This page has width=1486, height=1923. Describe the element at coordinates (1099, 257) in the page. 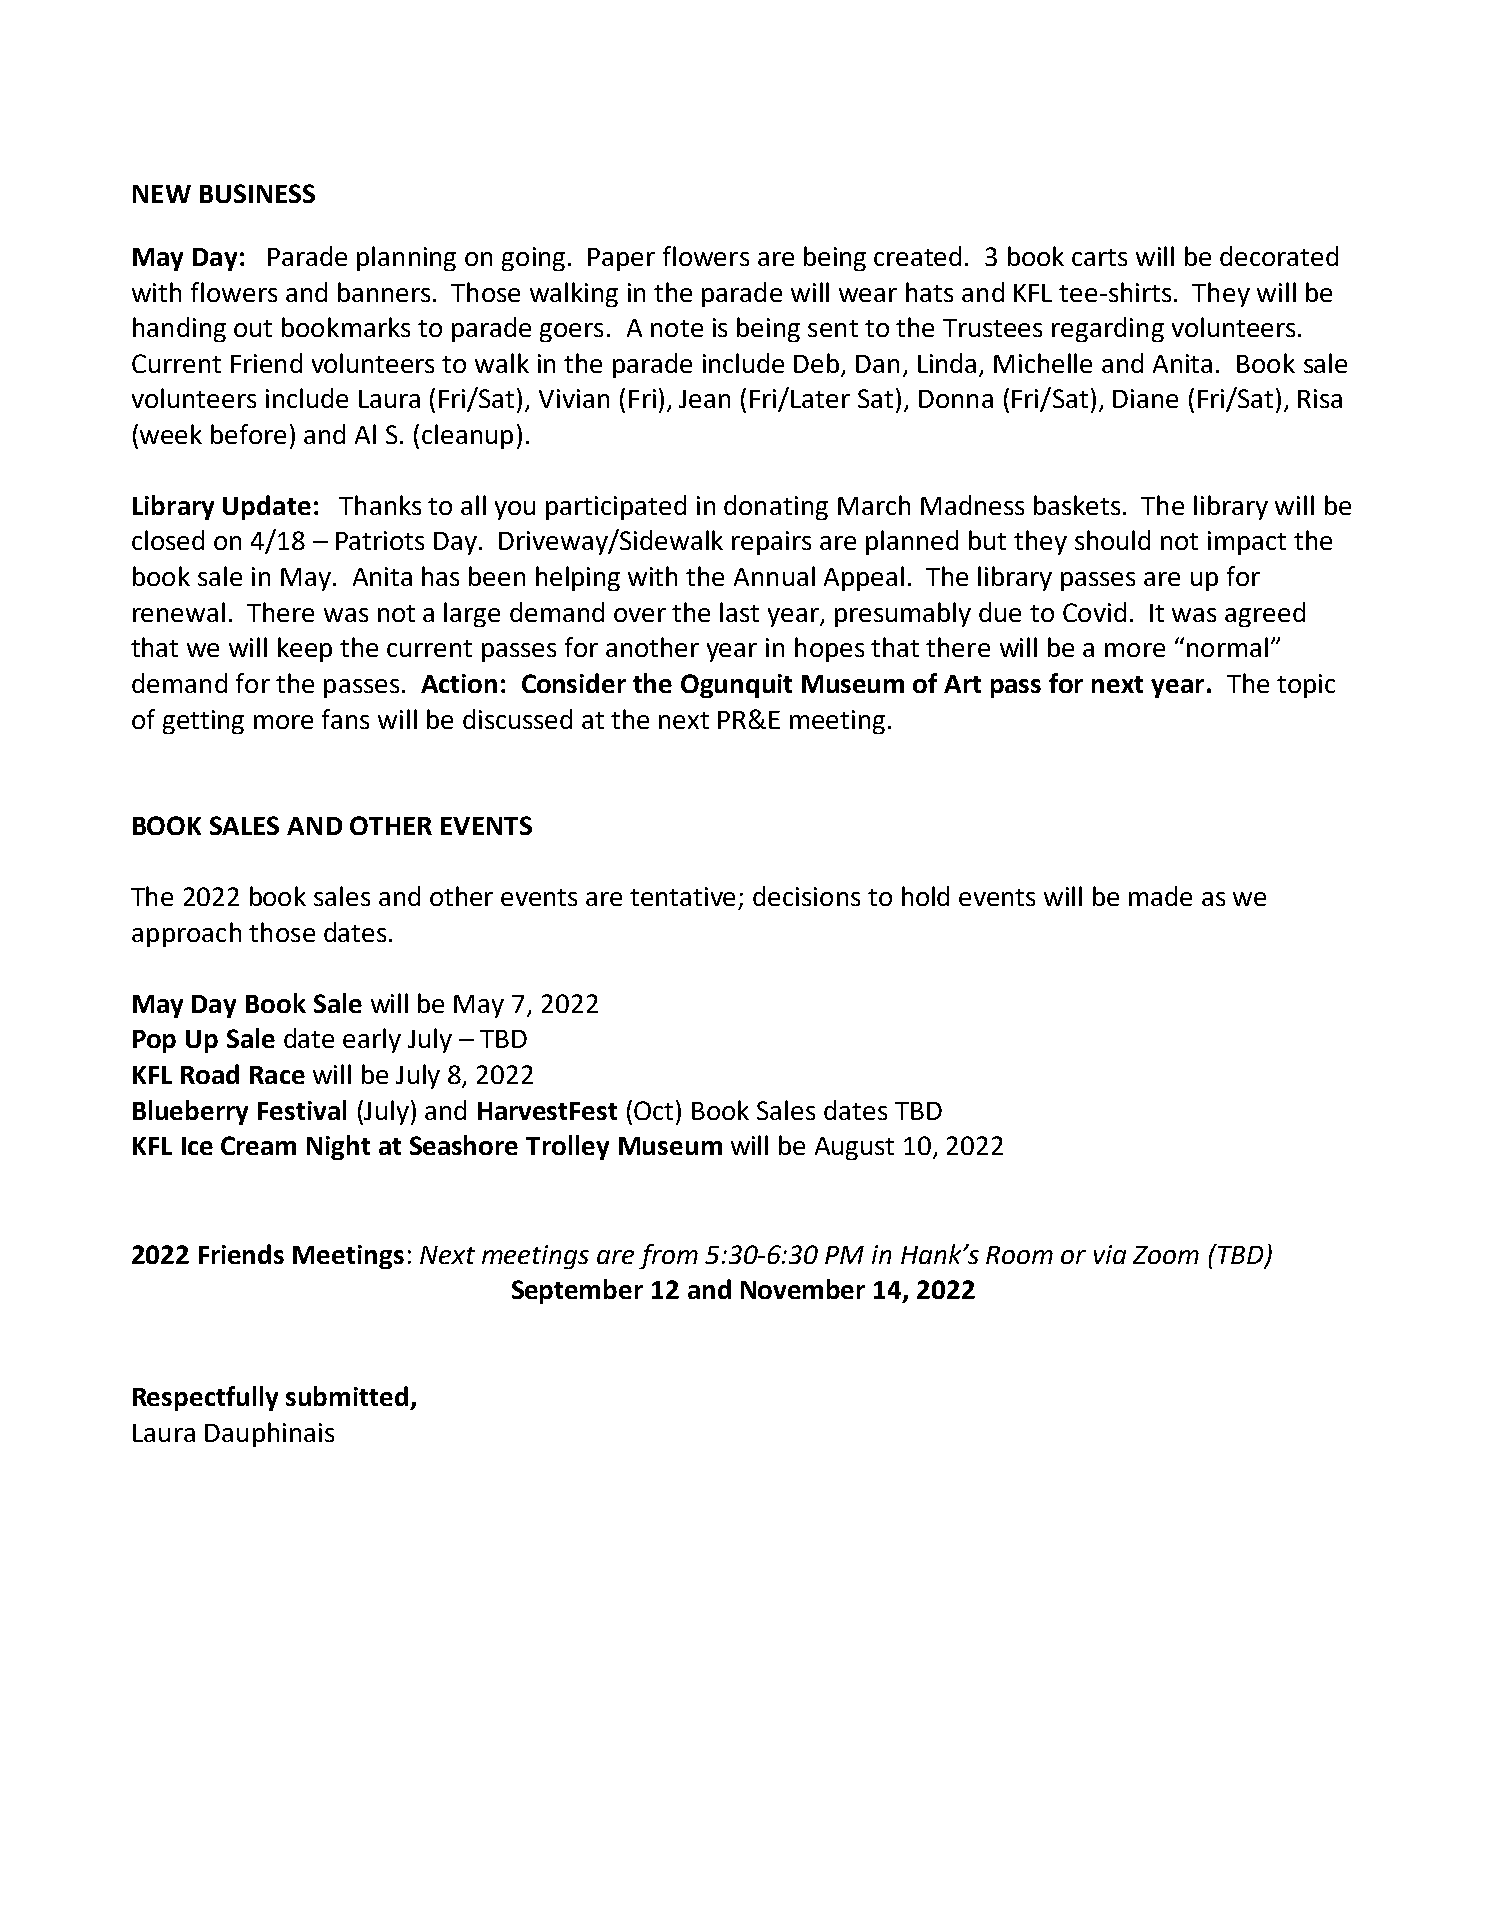

I see `carts` at that location.
